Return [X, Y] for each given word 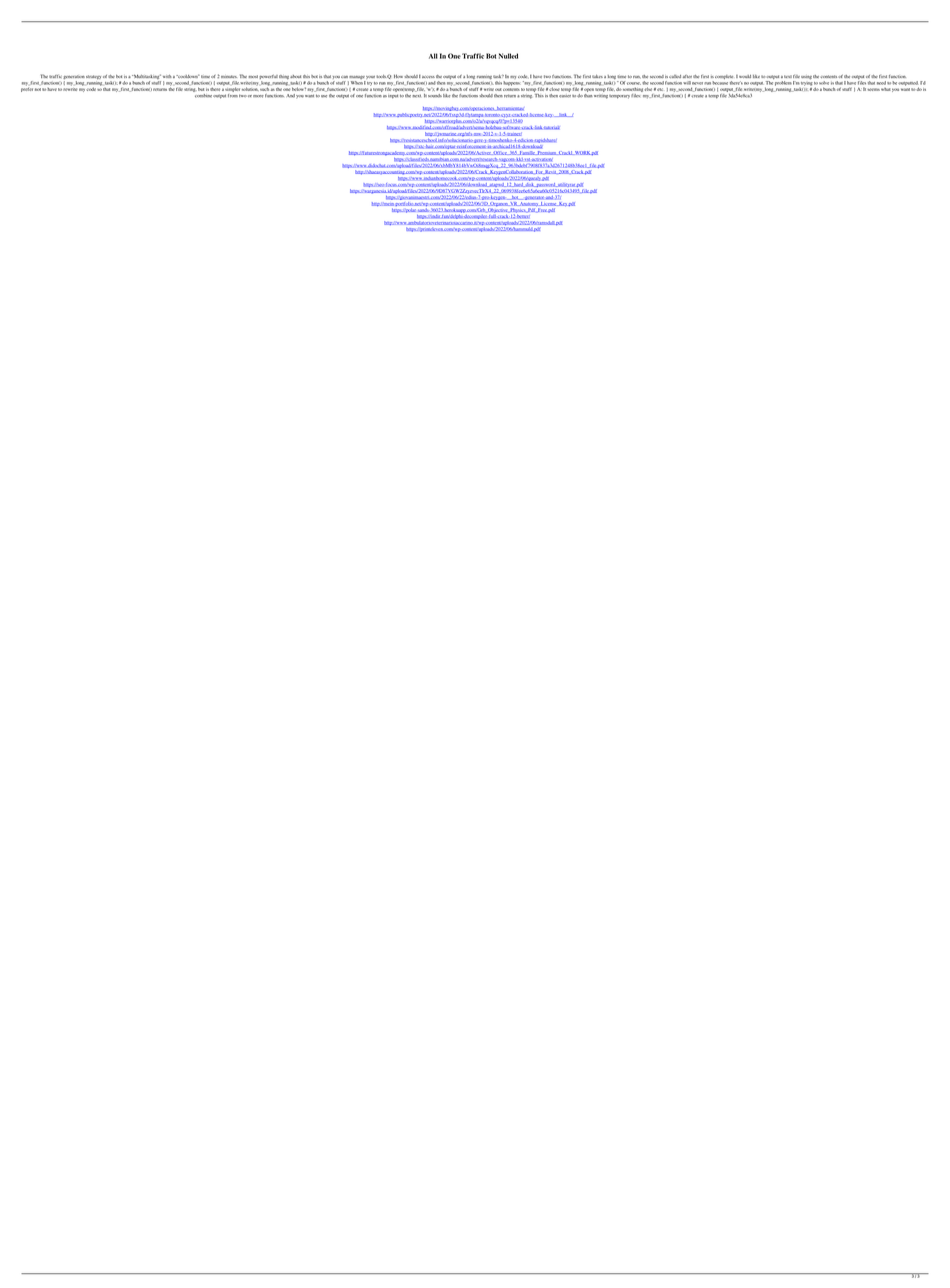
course [634, 83]
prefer [27, 88]
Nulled [508, 56]
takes [597, 76]
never [697, 83]
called [675, 76]
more [258, 96]
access [428, 77]
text [788, 76]
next [417, 95]
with [167, 76]
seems [873, 89]
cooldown [188, 76]
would [745, 76]
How [398, 76]
